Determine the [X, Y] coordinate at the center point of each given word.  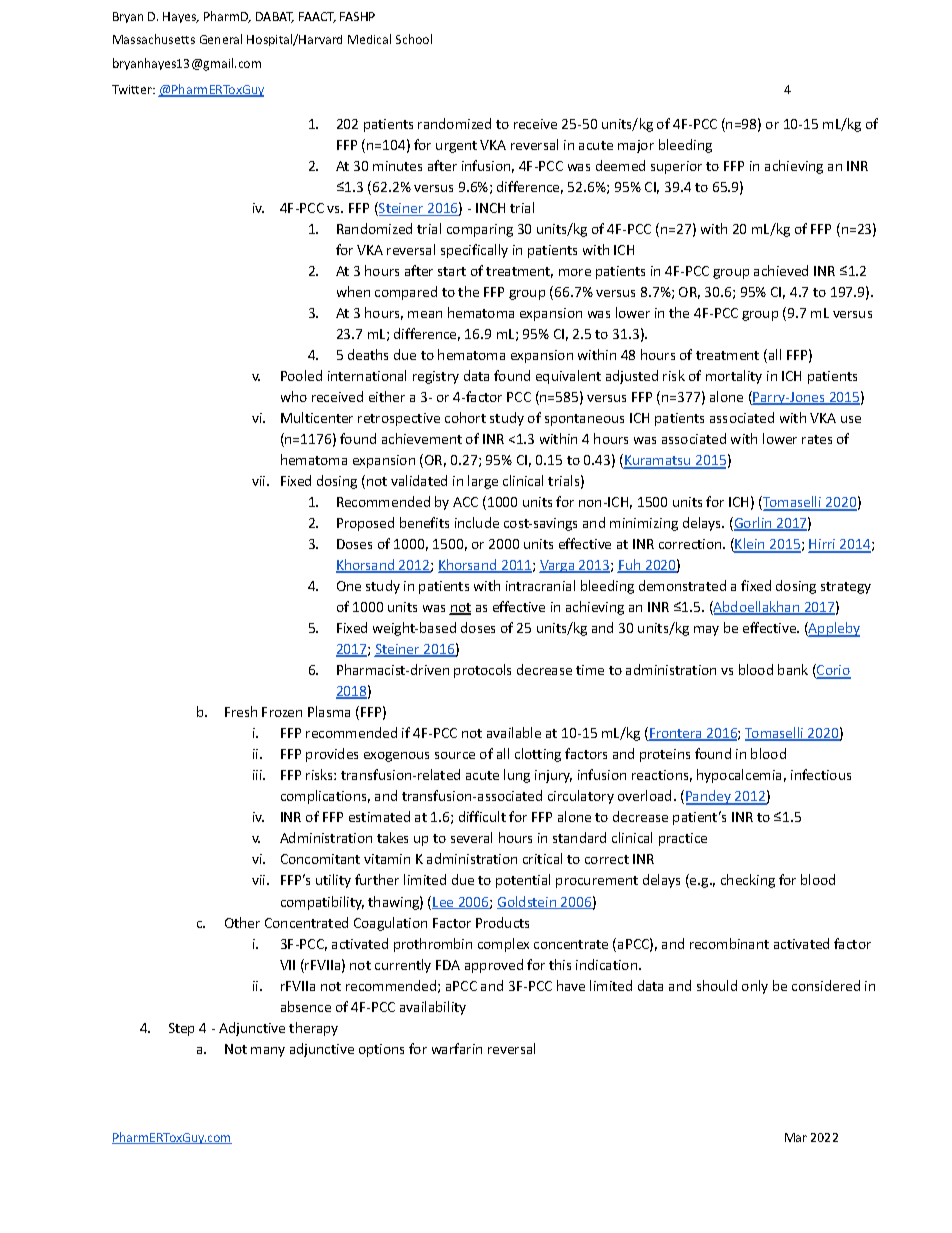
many [268, 1052]
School [414, 39]
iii [258, 775]
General [221, 39]
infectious [821, 774]
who [294, 396]
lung [517, 776]
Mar [796, 1137]
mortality [734, 377]
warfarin [457, 1048]
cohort [465, 417]
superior [676, 167]
